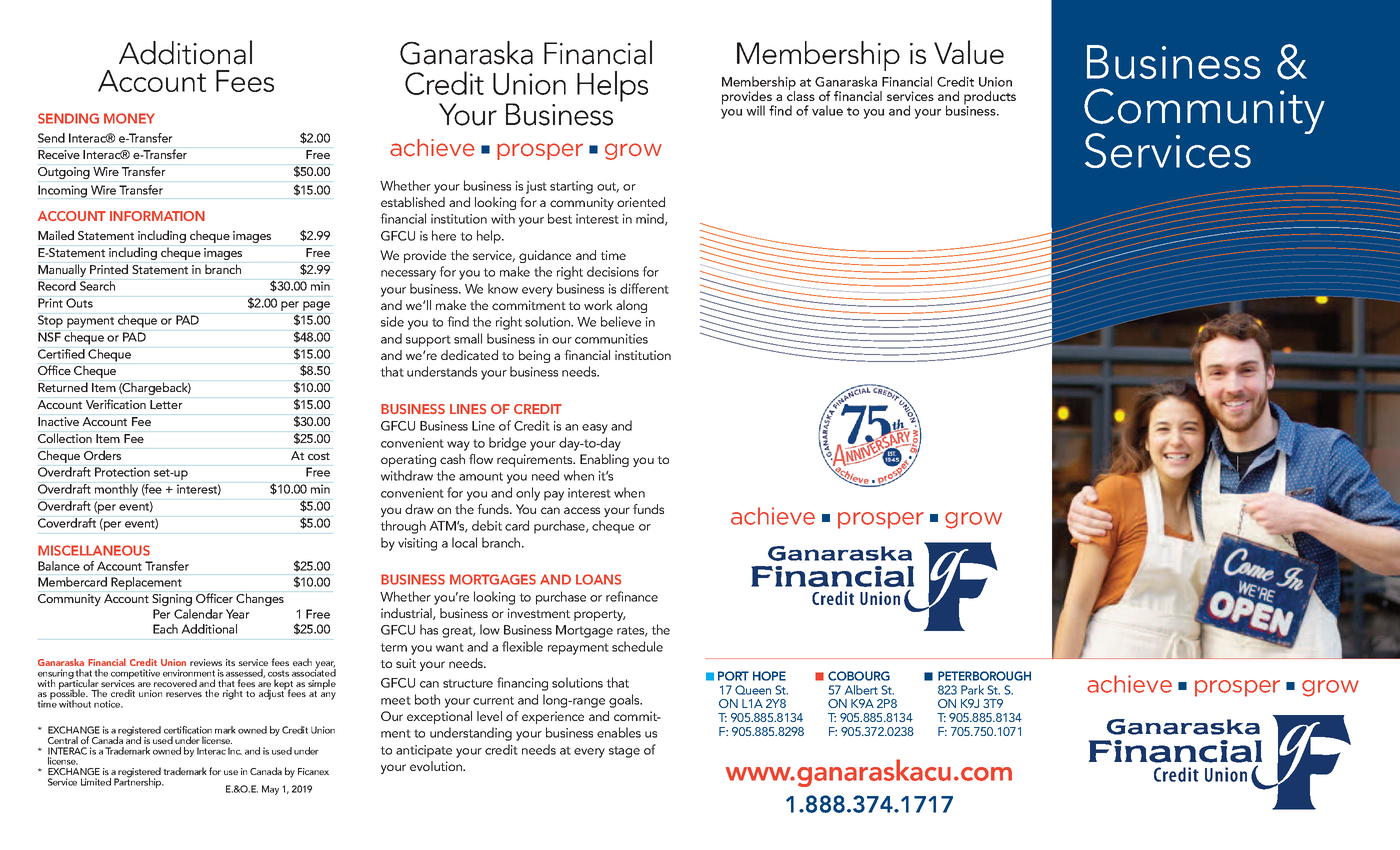 This screenshot has height=850, width=1400. What do you see at coordinates (644, 288) in the screenshot?
I see `different` at bounding box center [644, 288].
